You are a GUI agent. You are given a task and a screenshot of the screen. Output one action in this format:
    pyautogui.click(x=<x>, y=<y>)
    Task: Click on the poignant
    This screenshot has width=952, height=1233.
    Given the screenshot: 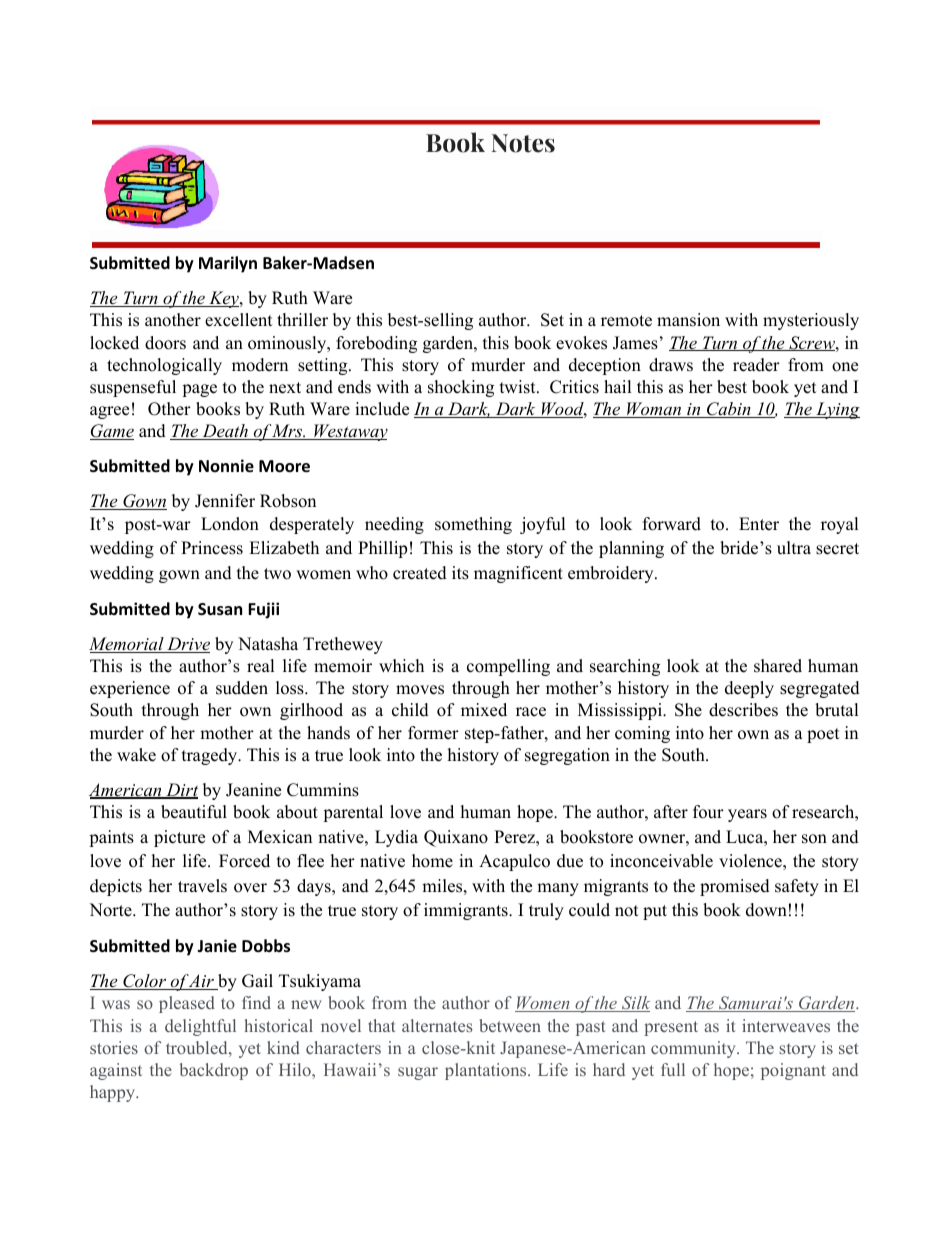 What is the action you would take?
    pyautogui.click(x=793, y=1071)
